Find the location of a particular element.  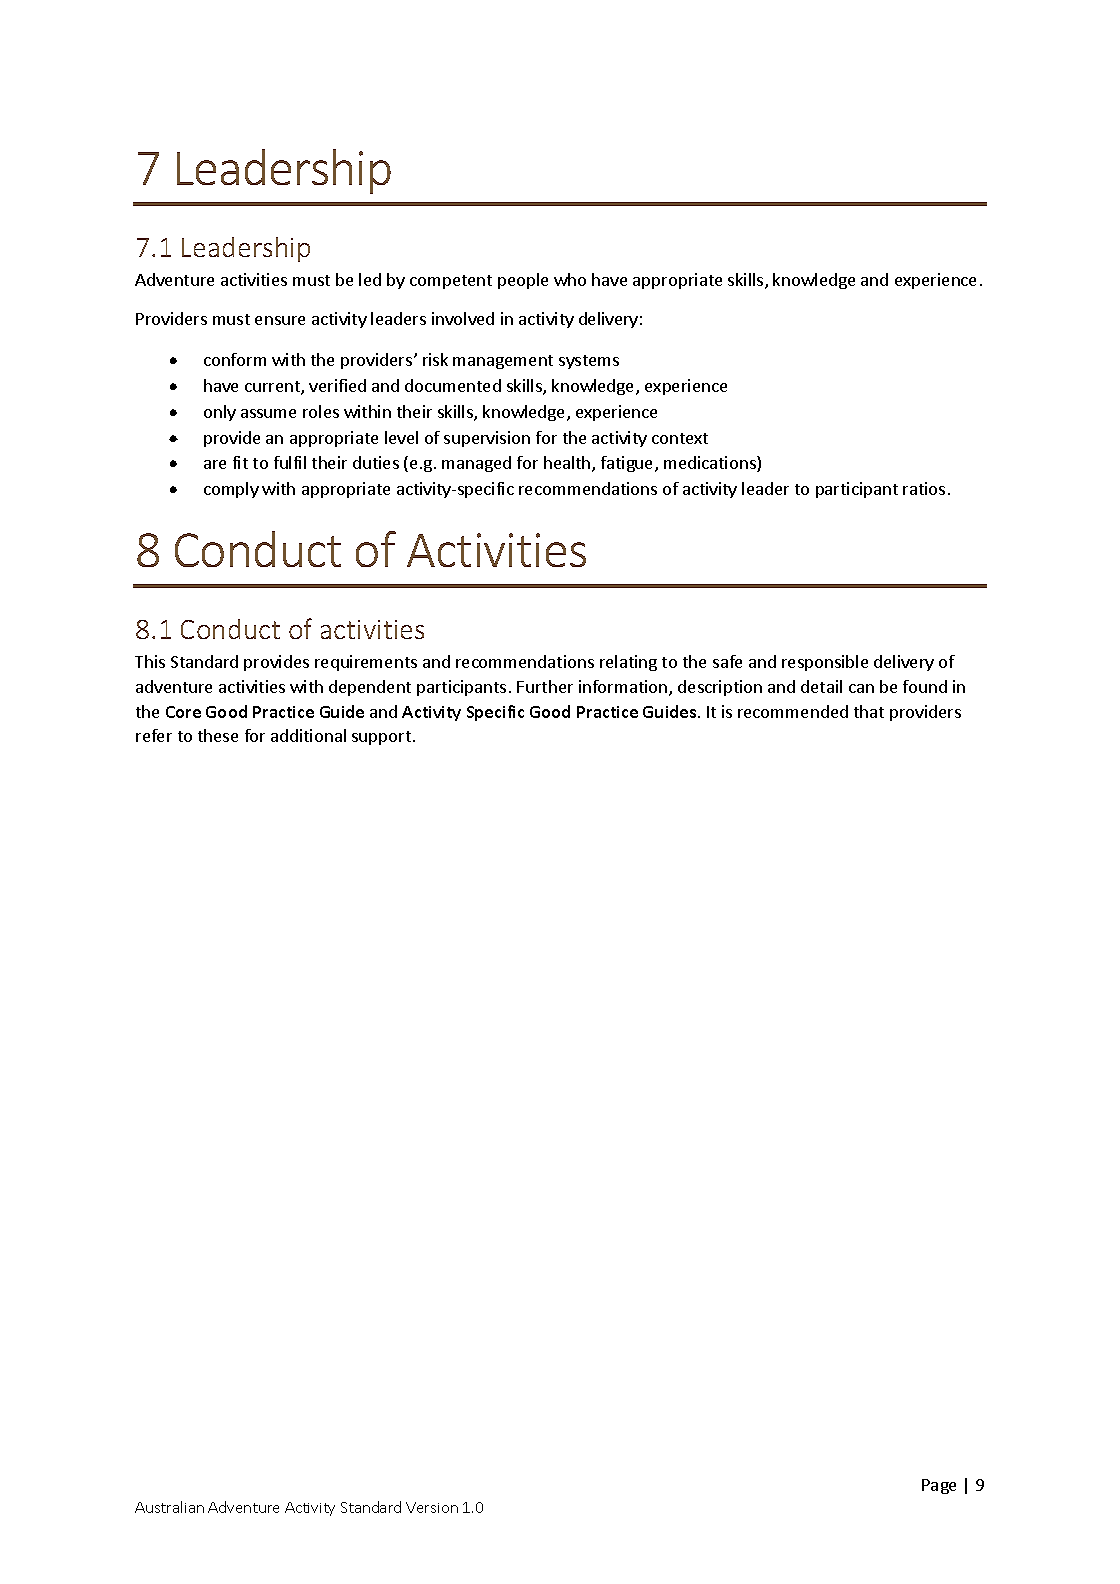

health is located at coordinates (568, 464).
